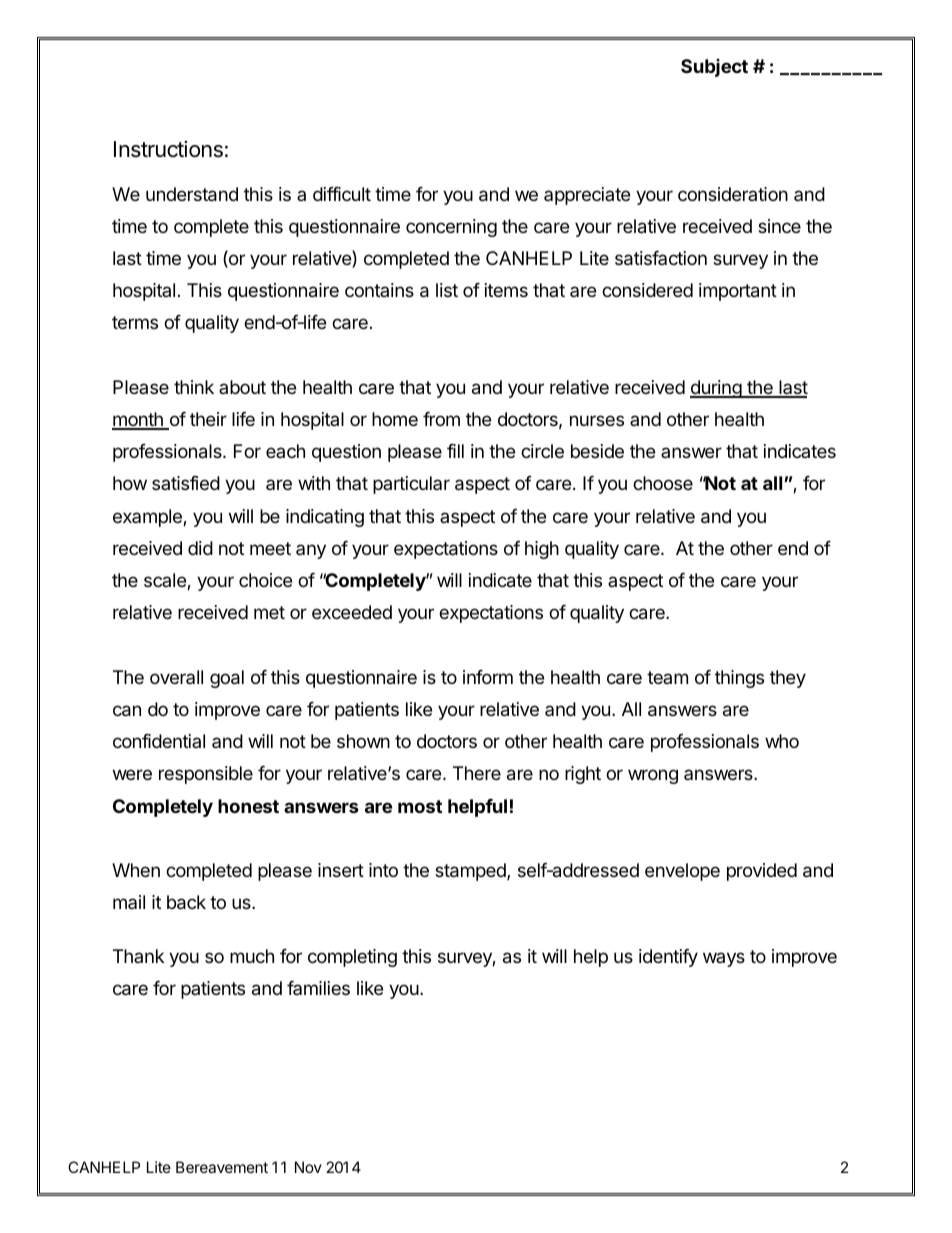 The height and width of the page is (1233, 952). I want to click on Subject, so click(714, 68).
